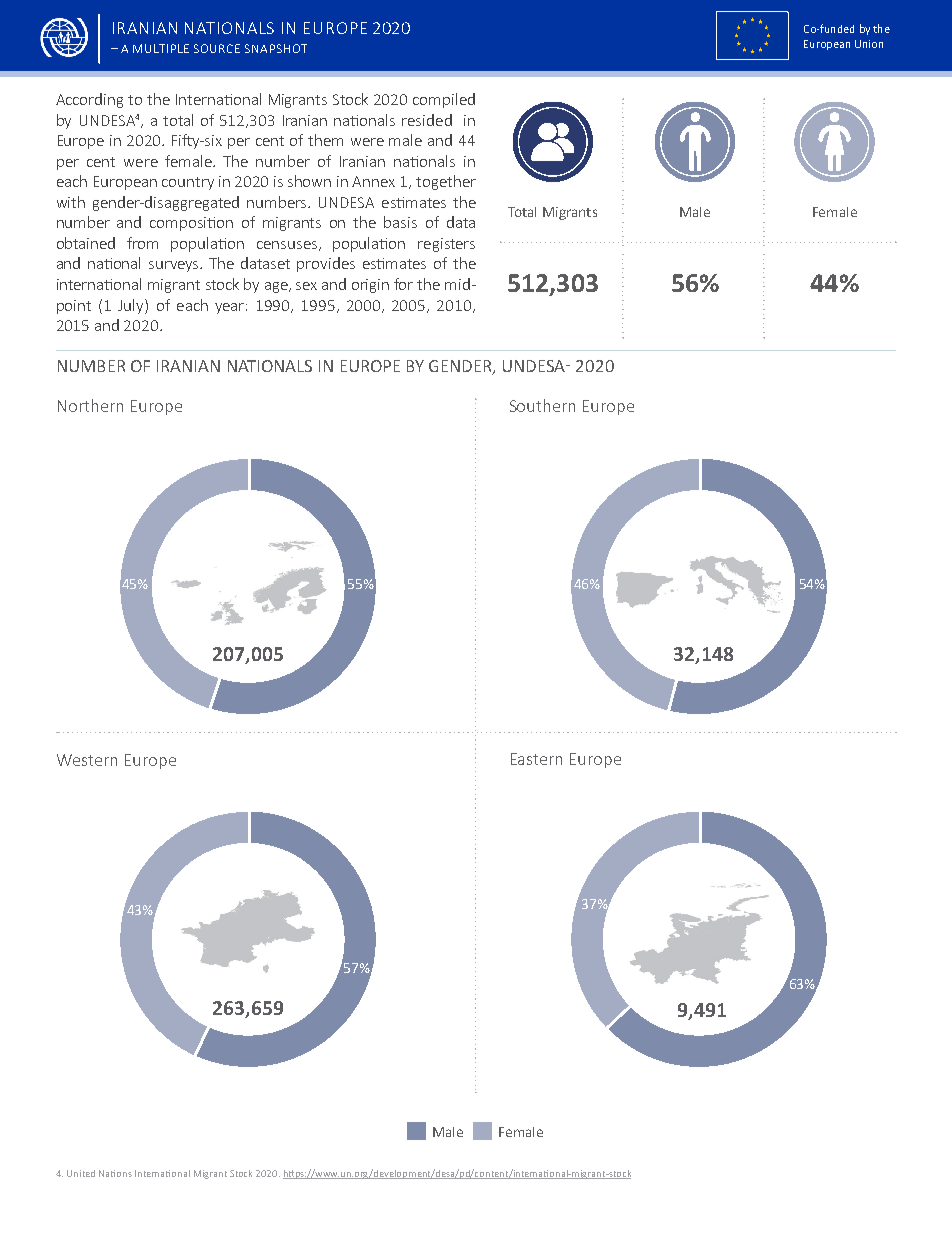 The height and width of the screenshot is (1233, 952). Describe the element at coordinates (536, 759) in the screenshot. I see `Eastern` at that location.
